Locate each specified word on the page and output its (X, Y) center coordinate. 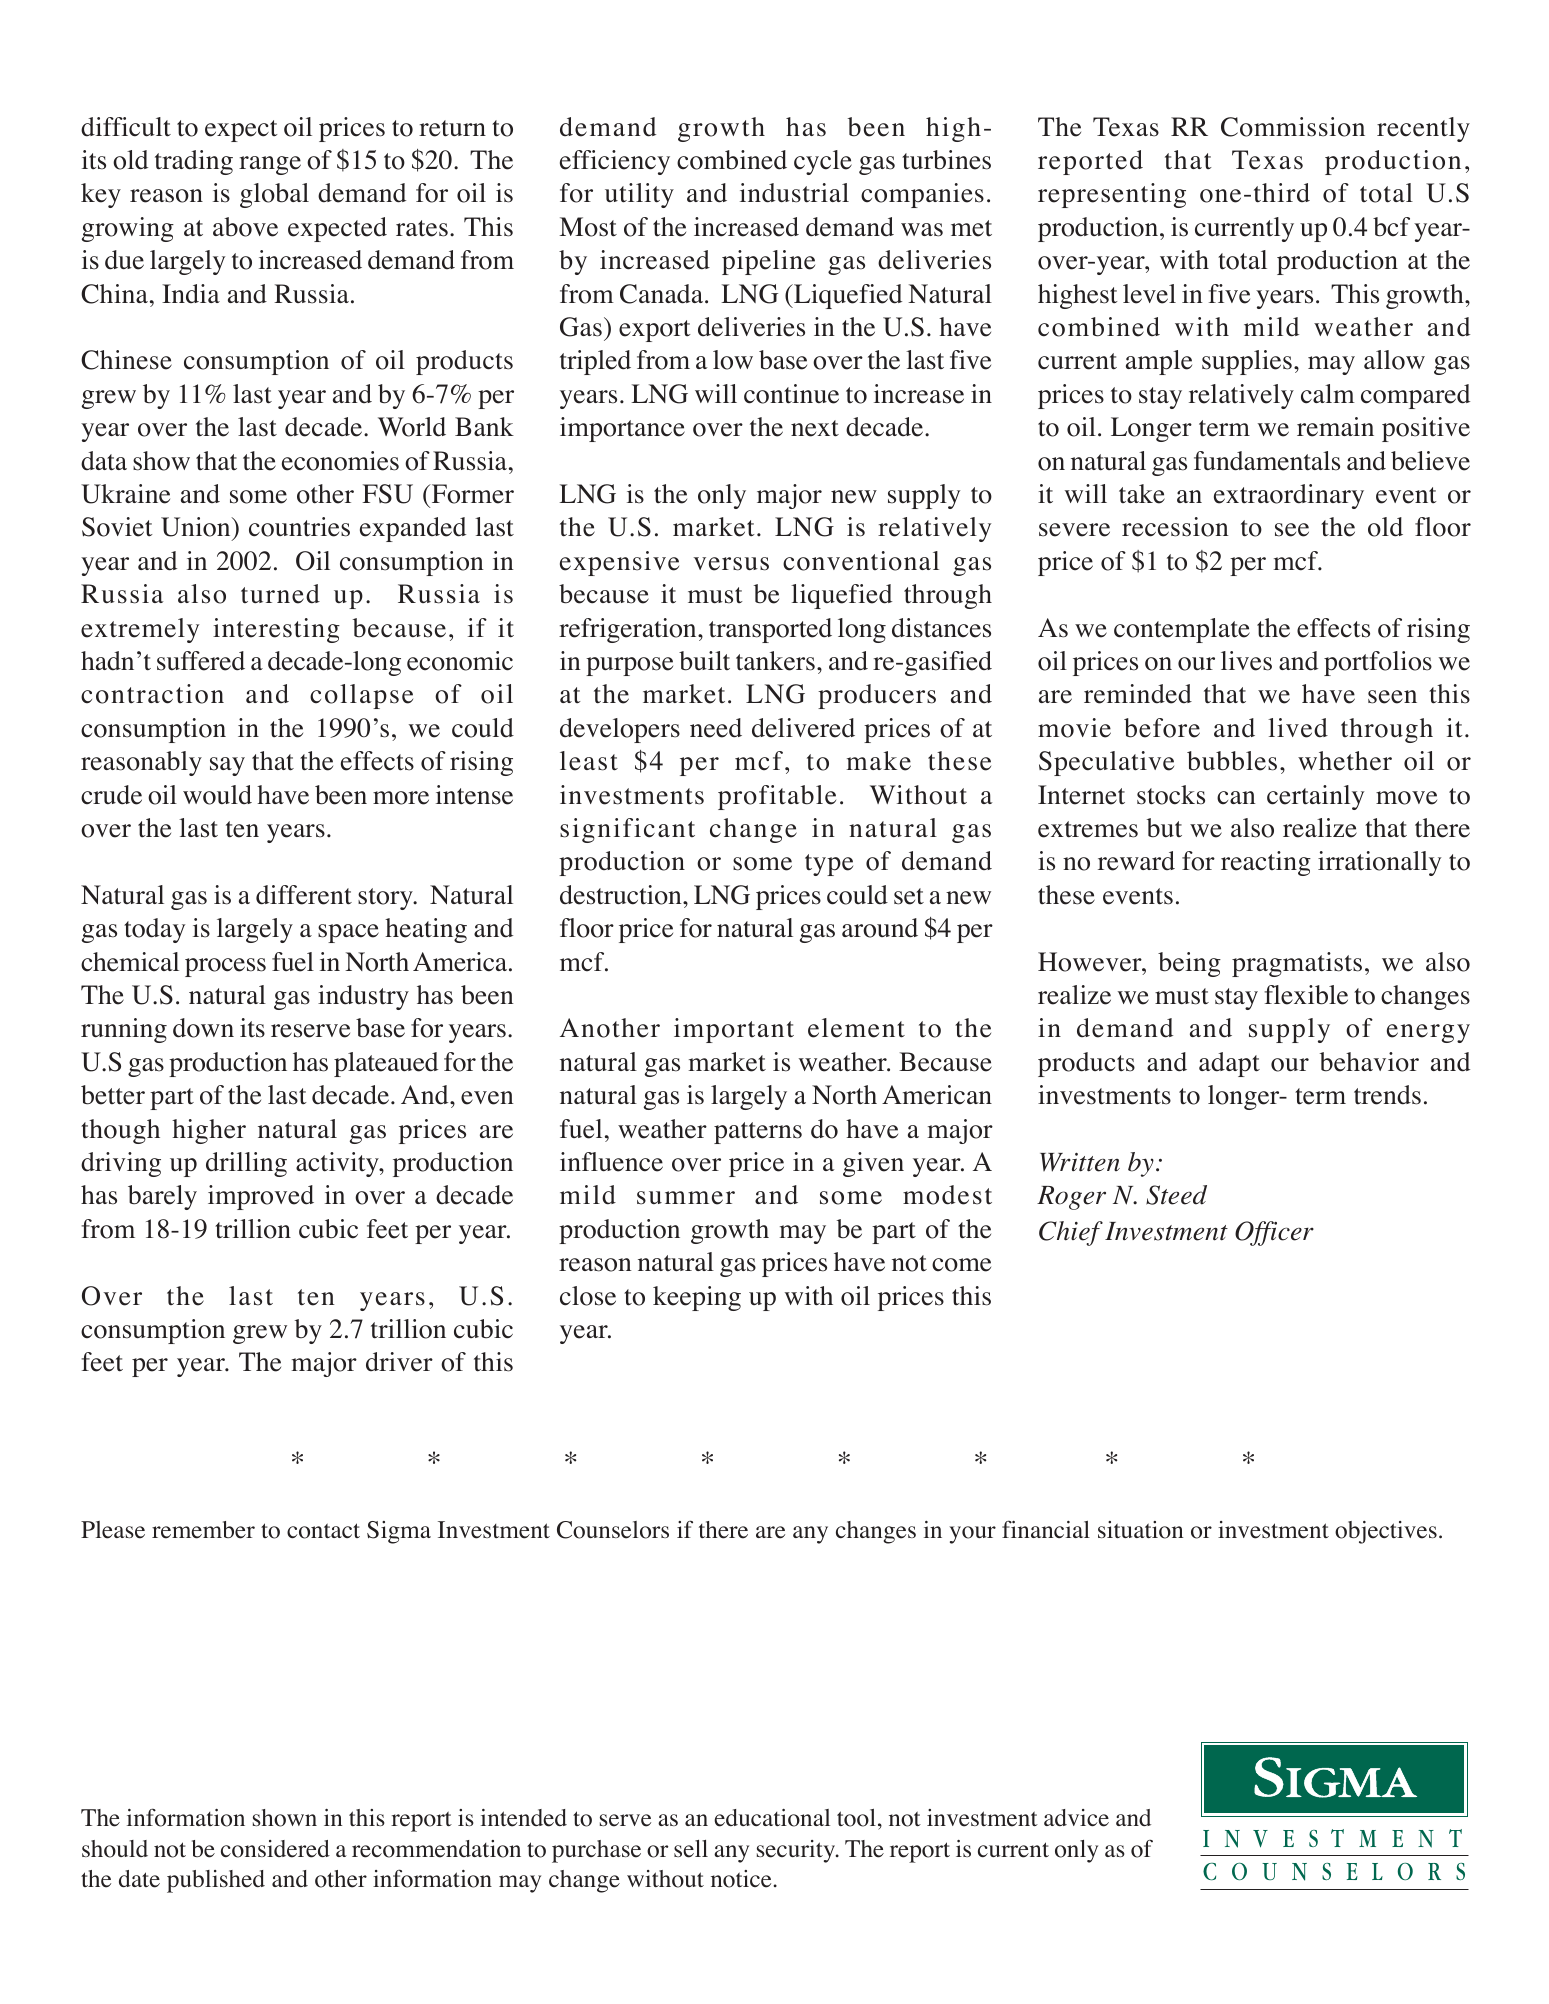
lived (1298, 728)
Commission (1293, 127)
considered (275, 1849)
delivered (803, 728)
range (270, 165)
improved (261, 1197)
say (227, 766)
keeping (697, 1298)
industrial (794, 193)
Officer (1274, 1233)
